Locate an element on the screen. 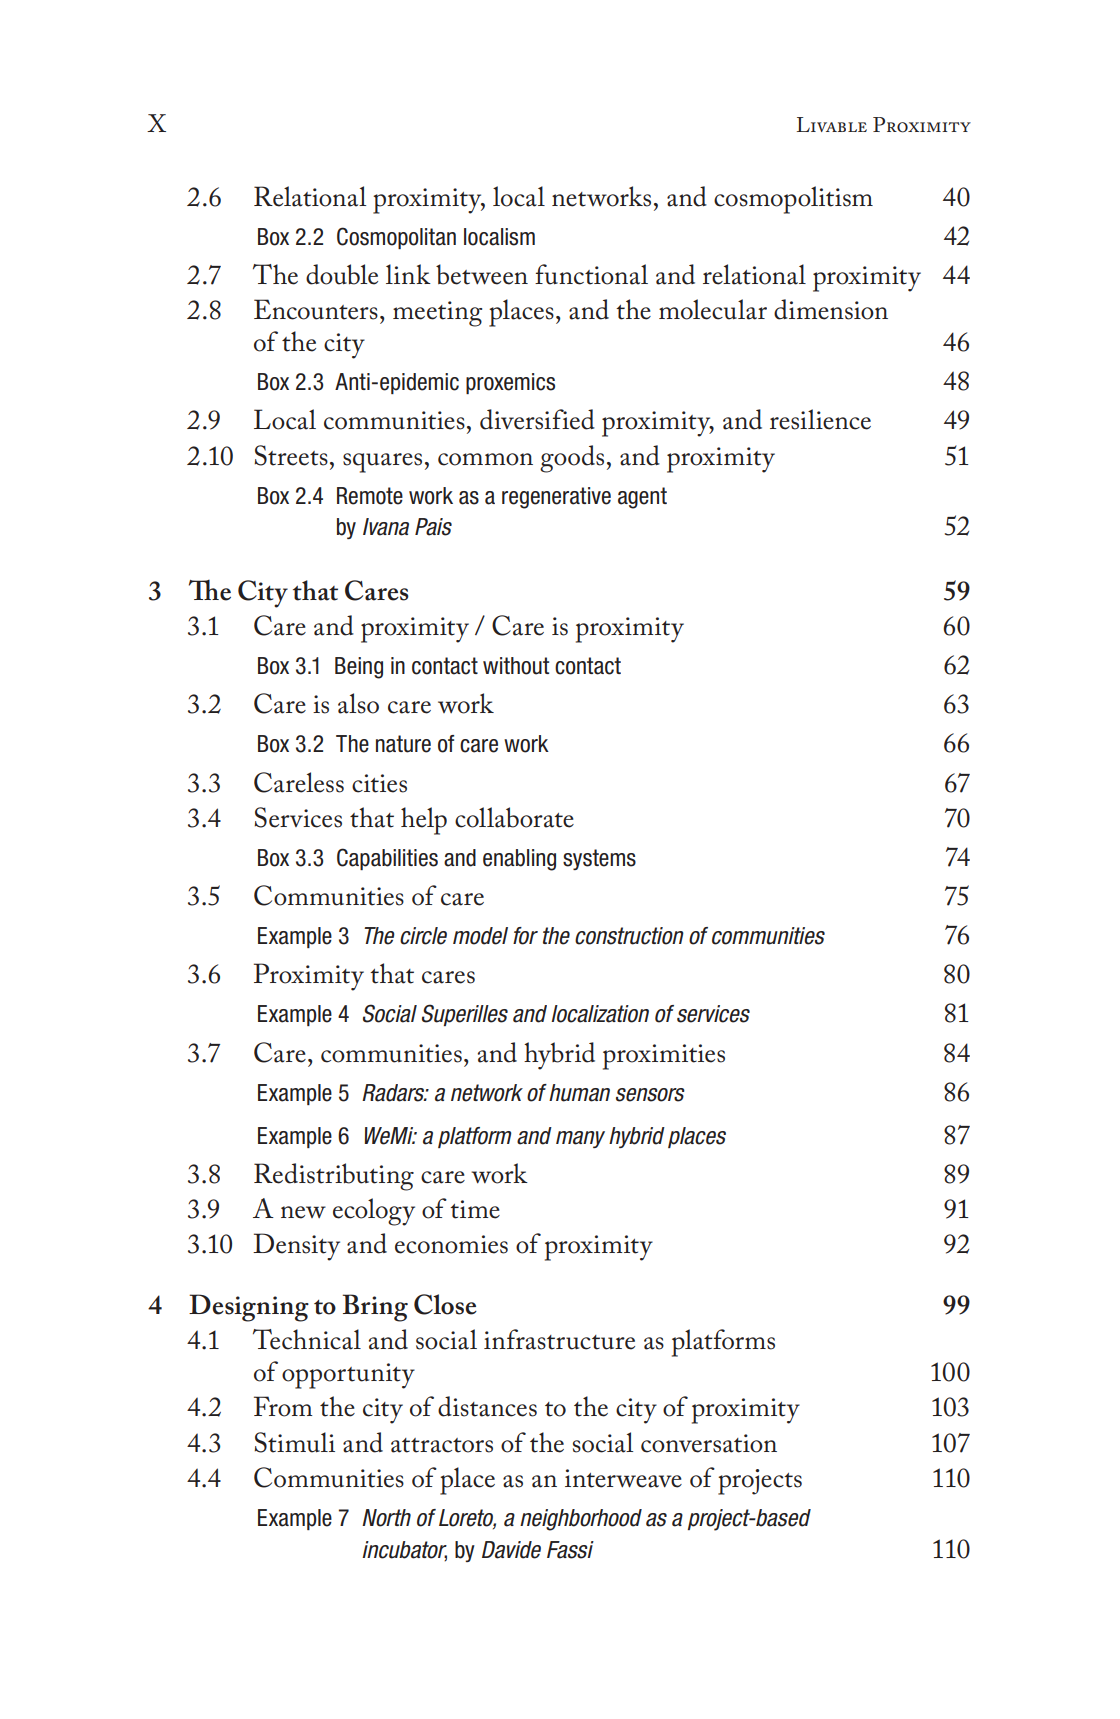 The width and height of the screenshot is (1120, 1719). construction is located at coordinates (629, 936).
